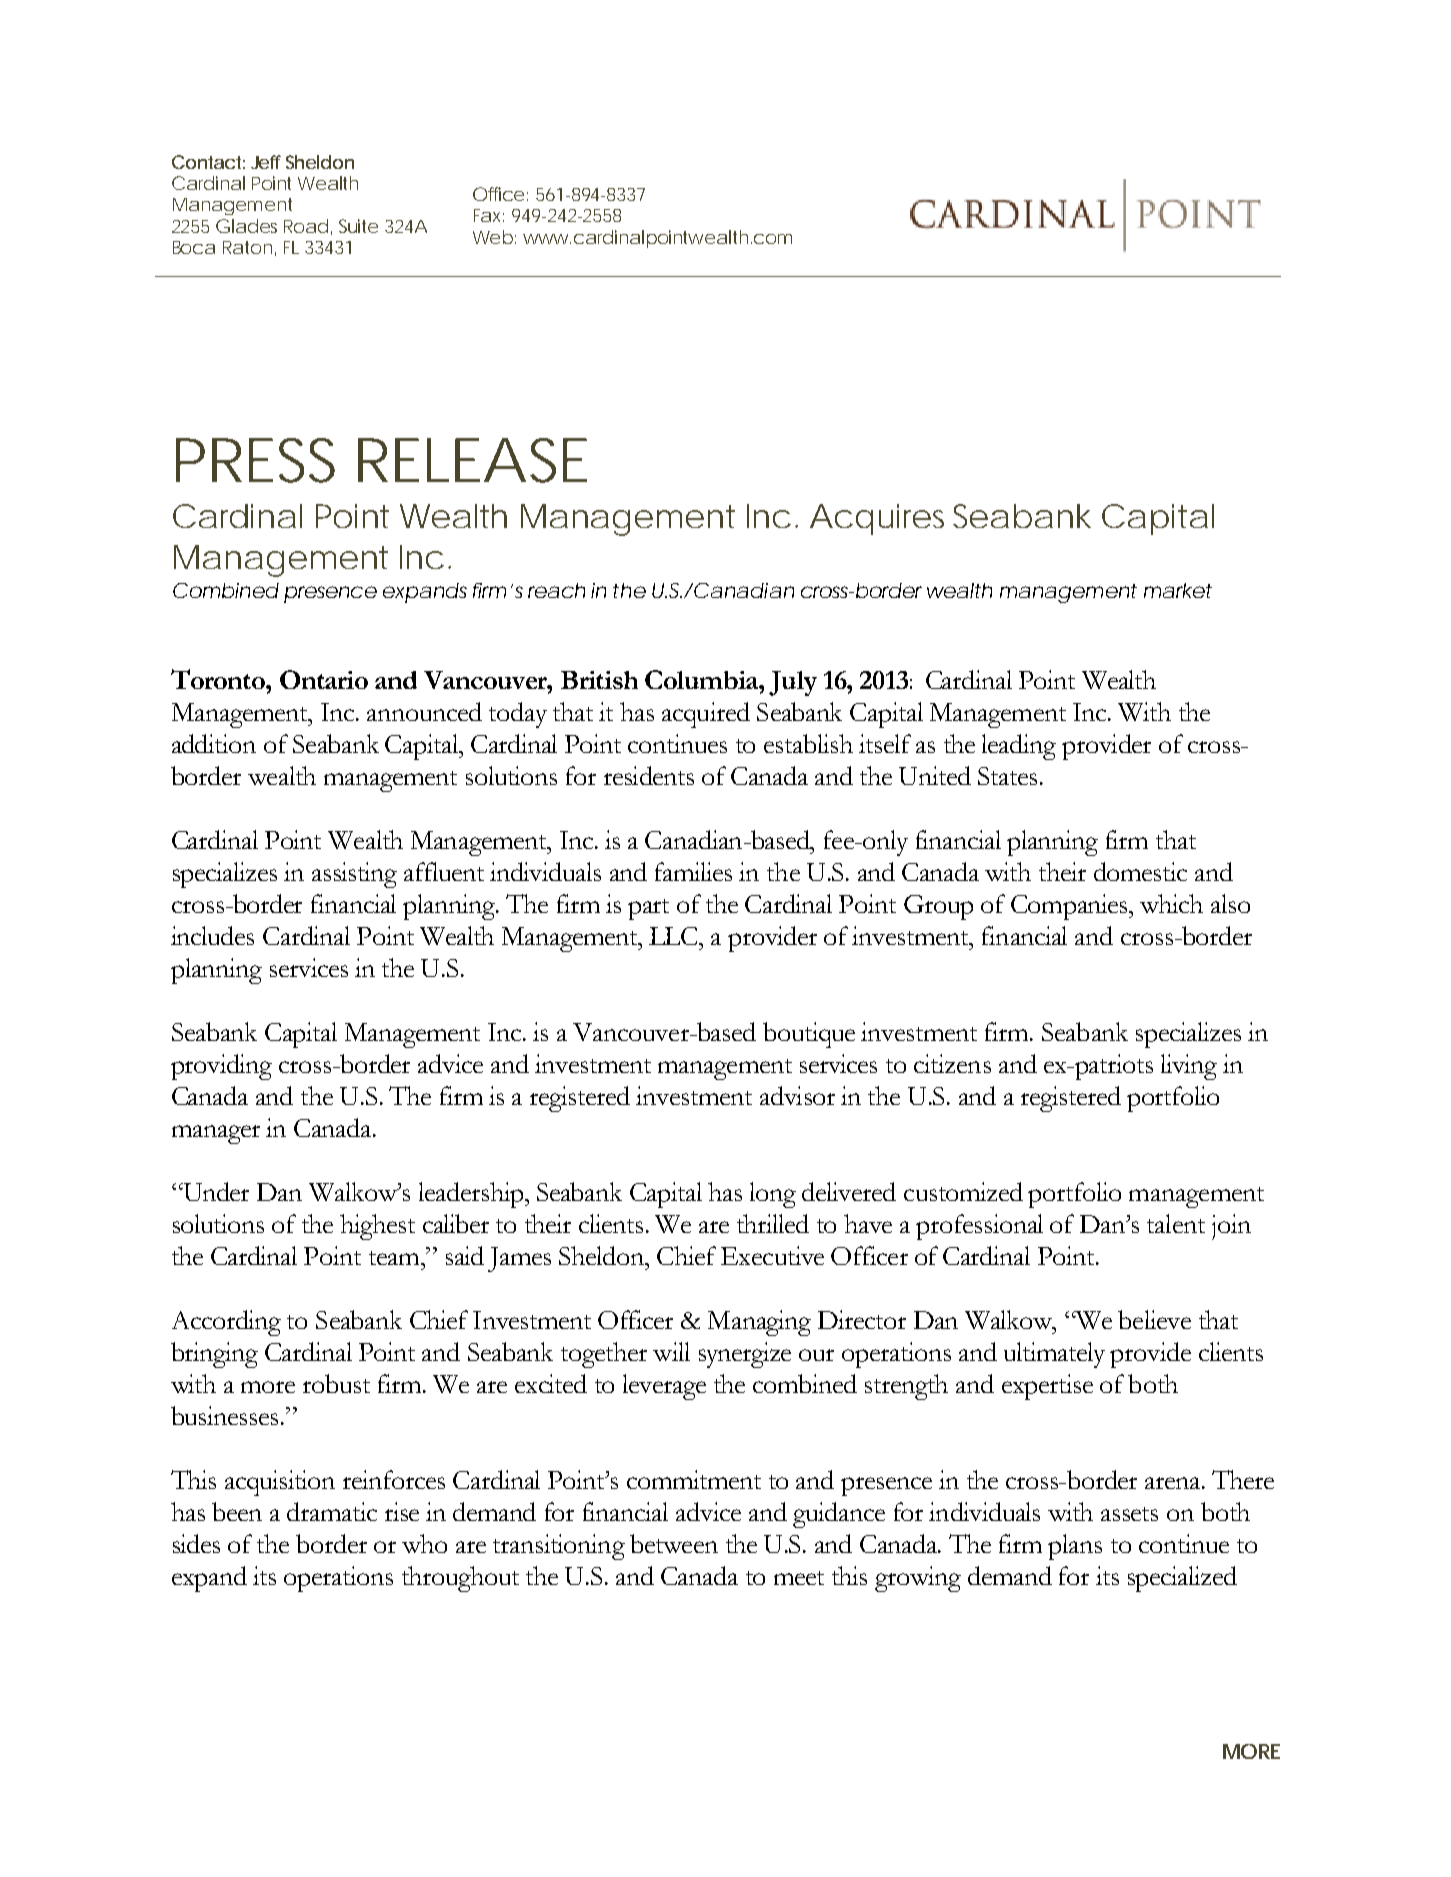 This screenshot has width=1451, height=1877. What do you see at coordinates (489, 215) in the screenshot?
I see `Fax` at bounding box center [489, 215].
